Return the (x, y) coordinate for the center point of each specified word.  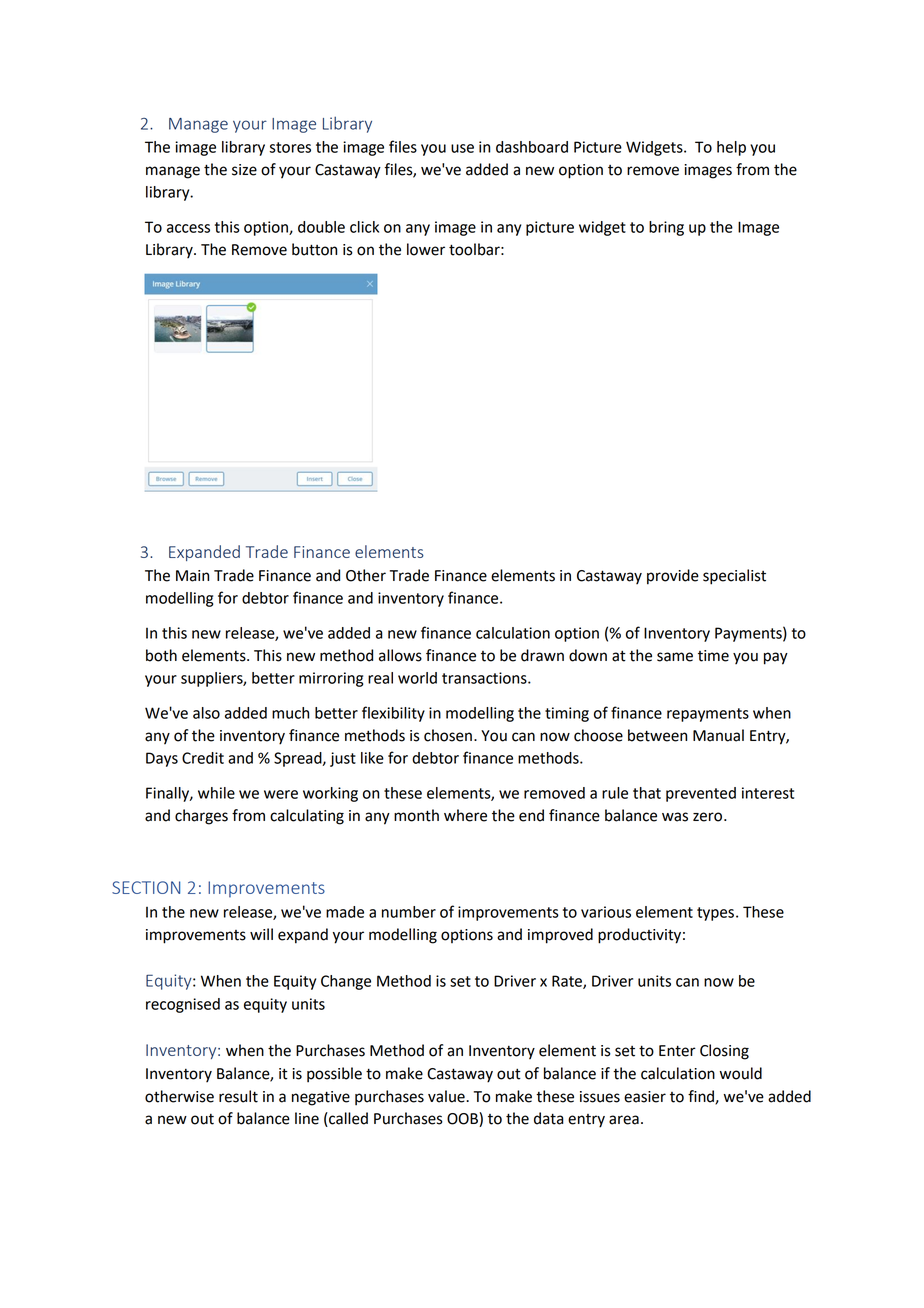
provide (673, 577)
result (238, 1096)
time (713, 656)
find (702, 1097)
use (462, 148)
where (465, 815)
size (244, 170)
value (447, 1096)
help (731, 148)
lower (426, 249)
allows (400, 655)
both (161, 655)
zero (709, 817)
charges (201, 817)
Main (192, 576)
